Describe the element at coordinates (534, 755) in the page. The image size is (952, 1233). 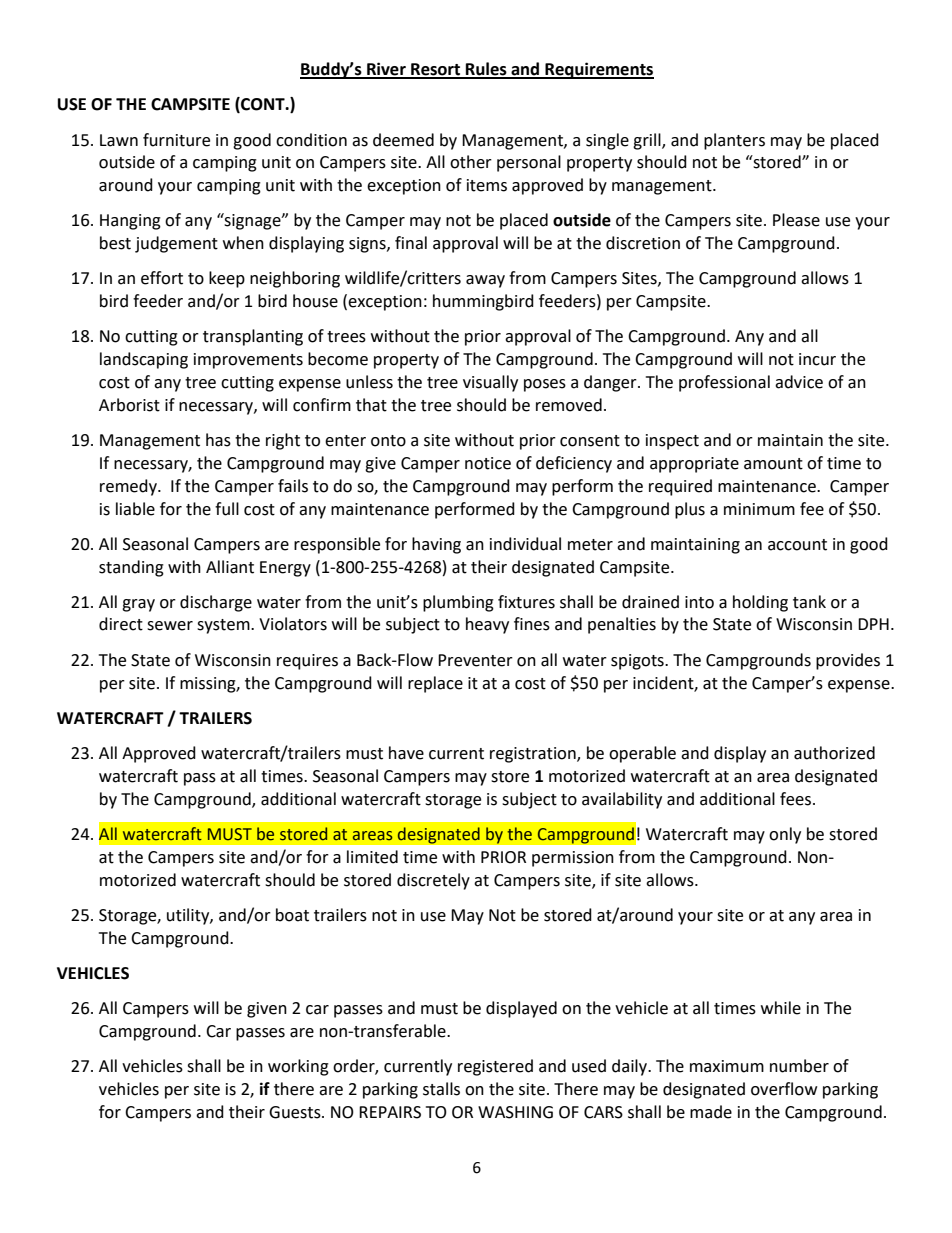
I see `registration` at that location.
